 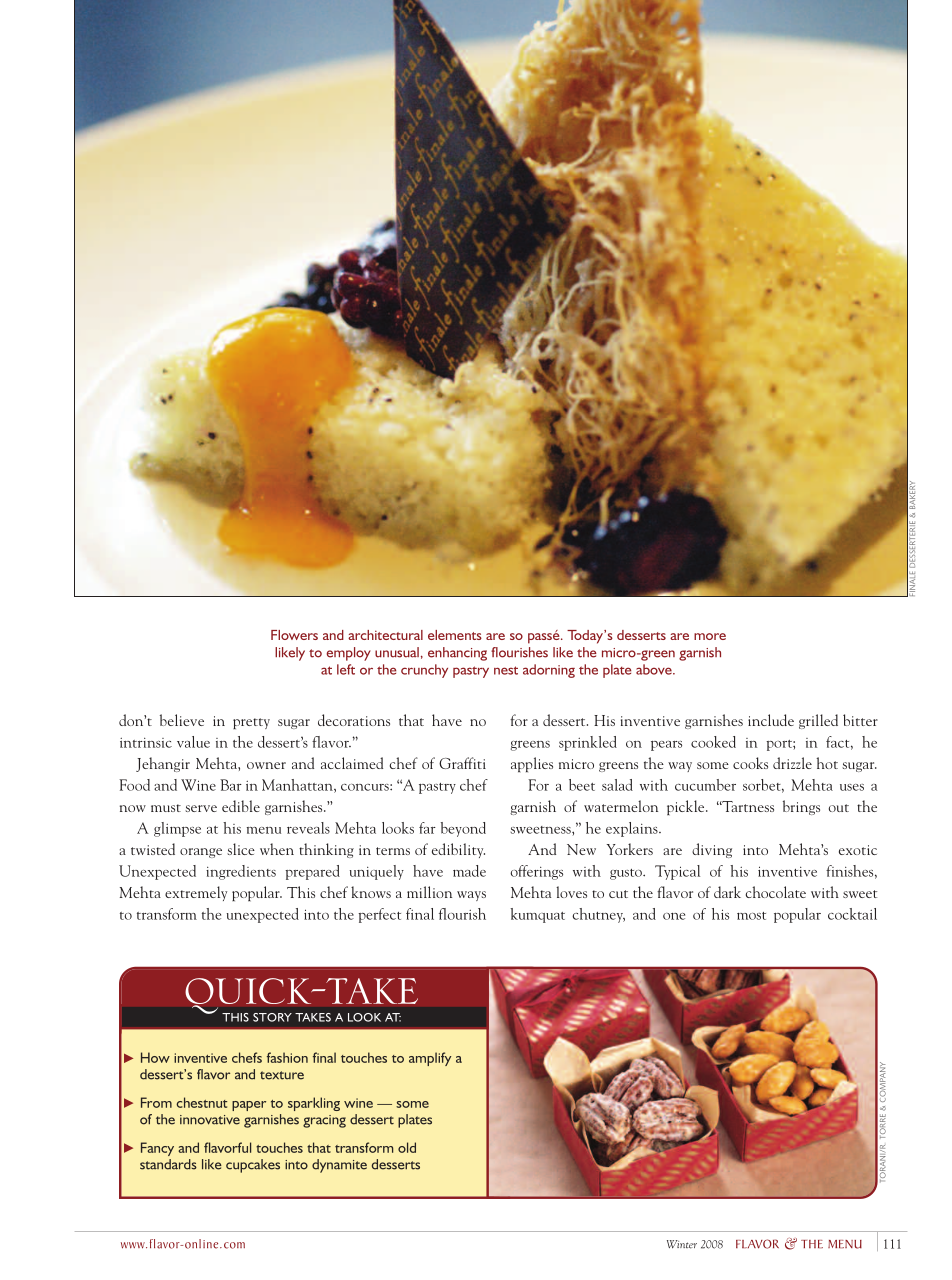 I want to click on Flowers, so click(x=294, y=635).
